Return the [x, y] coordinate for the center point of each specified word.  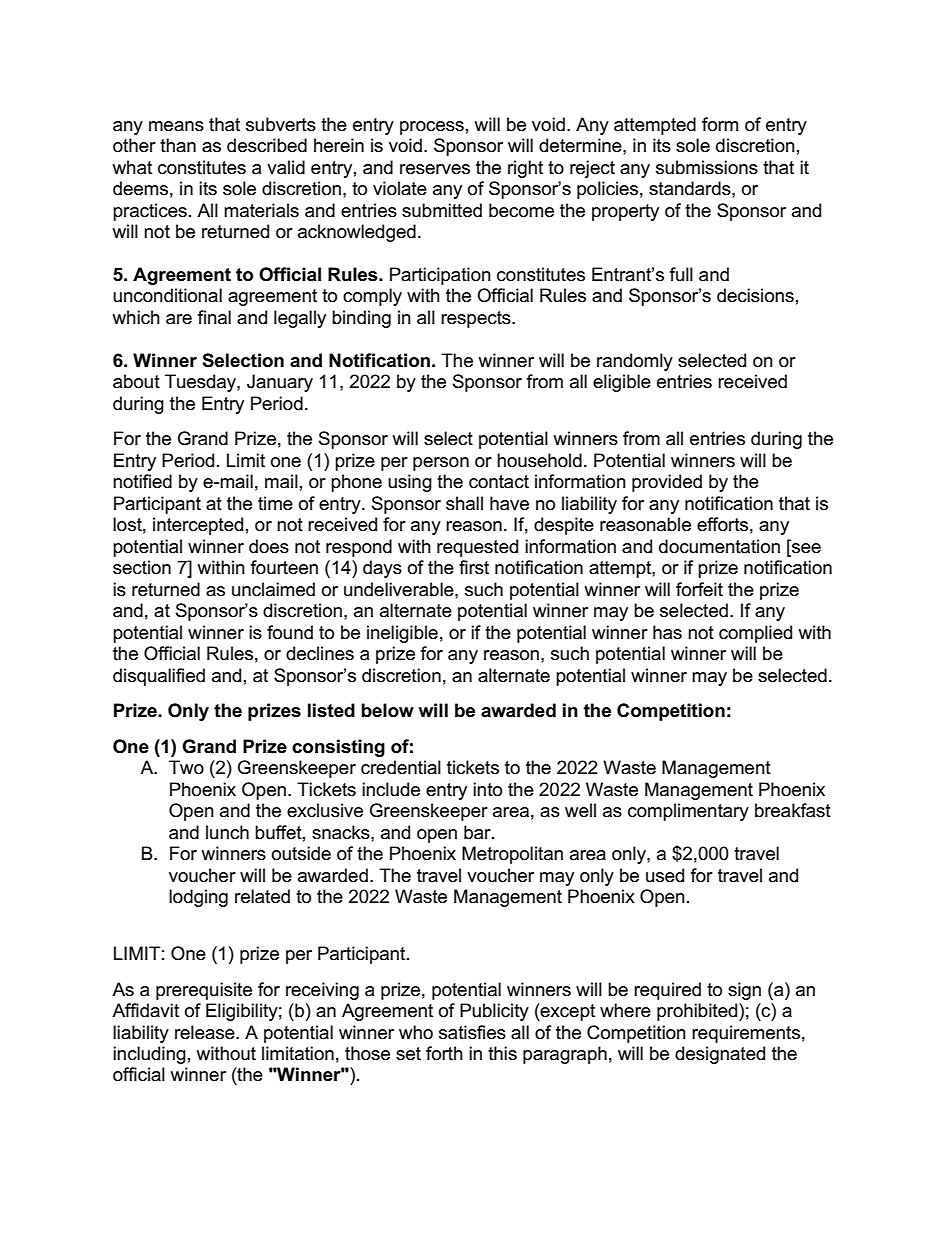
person [441, 464]
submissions [707, 167]
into [487, 789]
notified [142, 481]
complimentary [688, 812]
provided [667, 483]
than [178, 145]
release [206, 1032]
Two [186, 767]
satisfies [472, 1032]
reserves [435, 169]
